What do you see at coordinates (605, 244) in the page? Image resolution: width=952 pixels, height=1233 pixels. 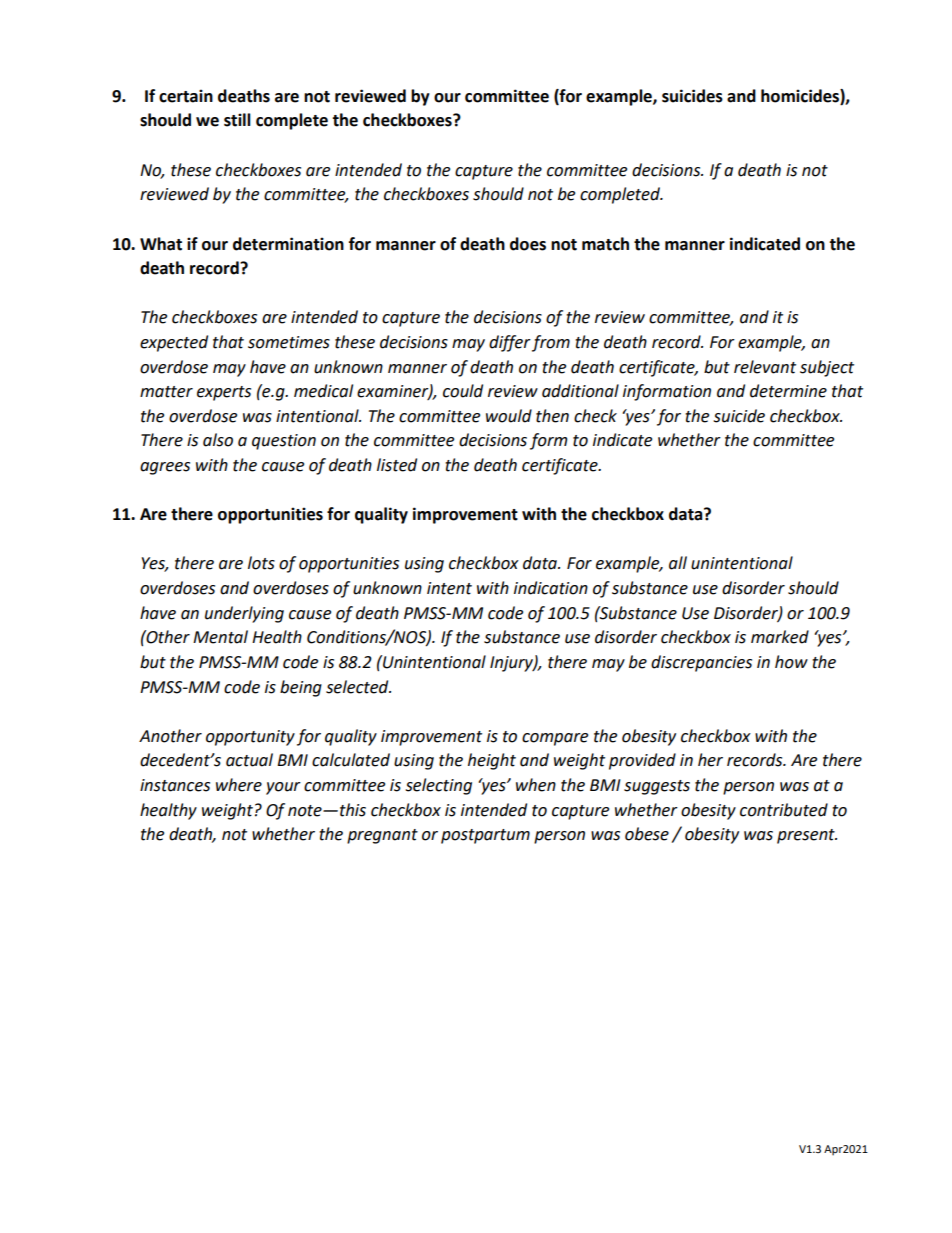 I see `match` at bounding box center [605, 244].
